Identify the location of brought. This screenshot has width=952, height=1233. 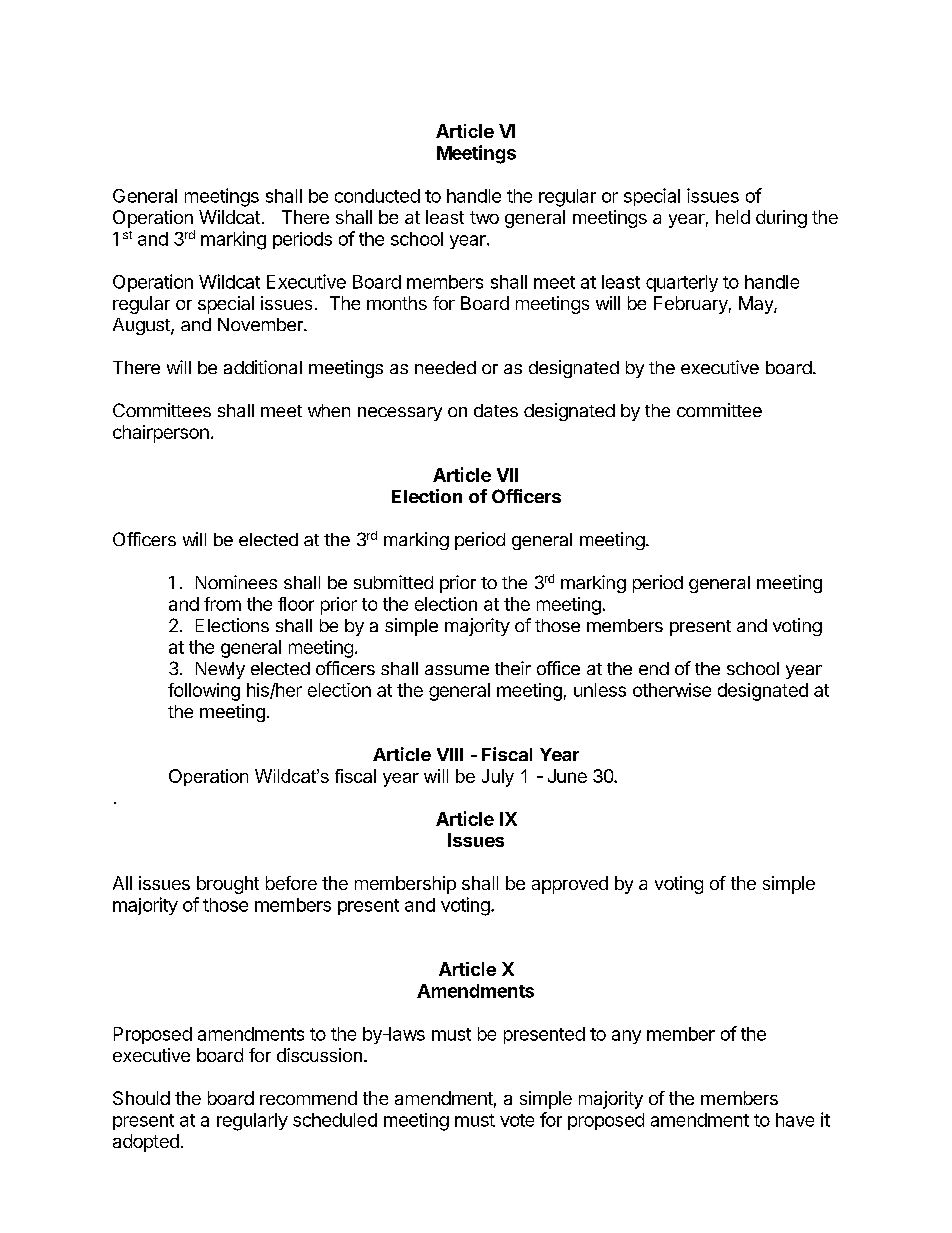
(228, 885).
